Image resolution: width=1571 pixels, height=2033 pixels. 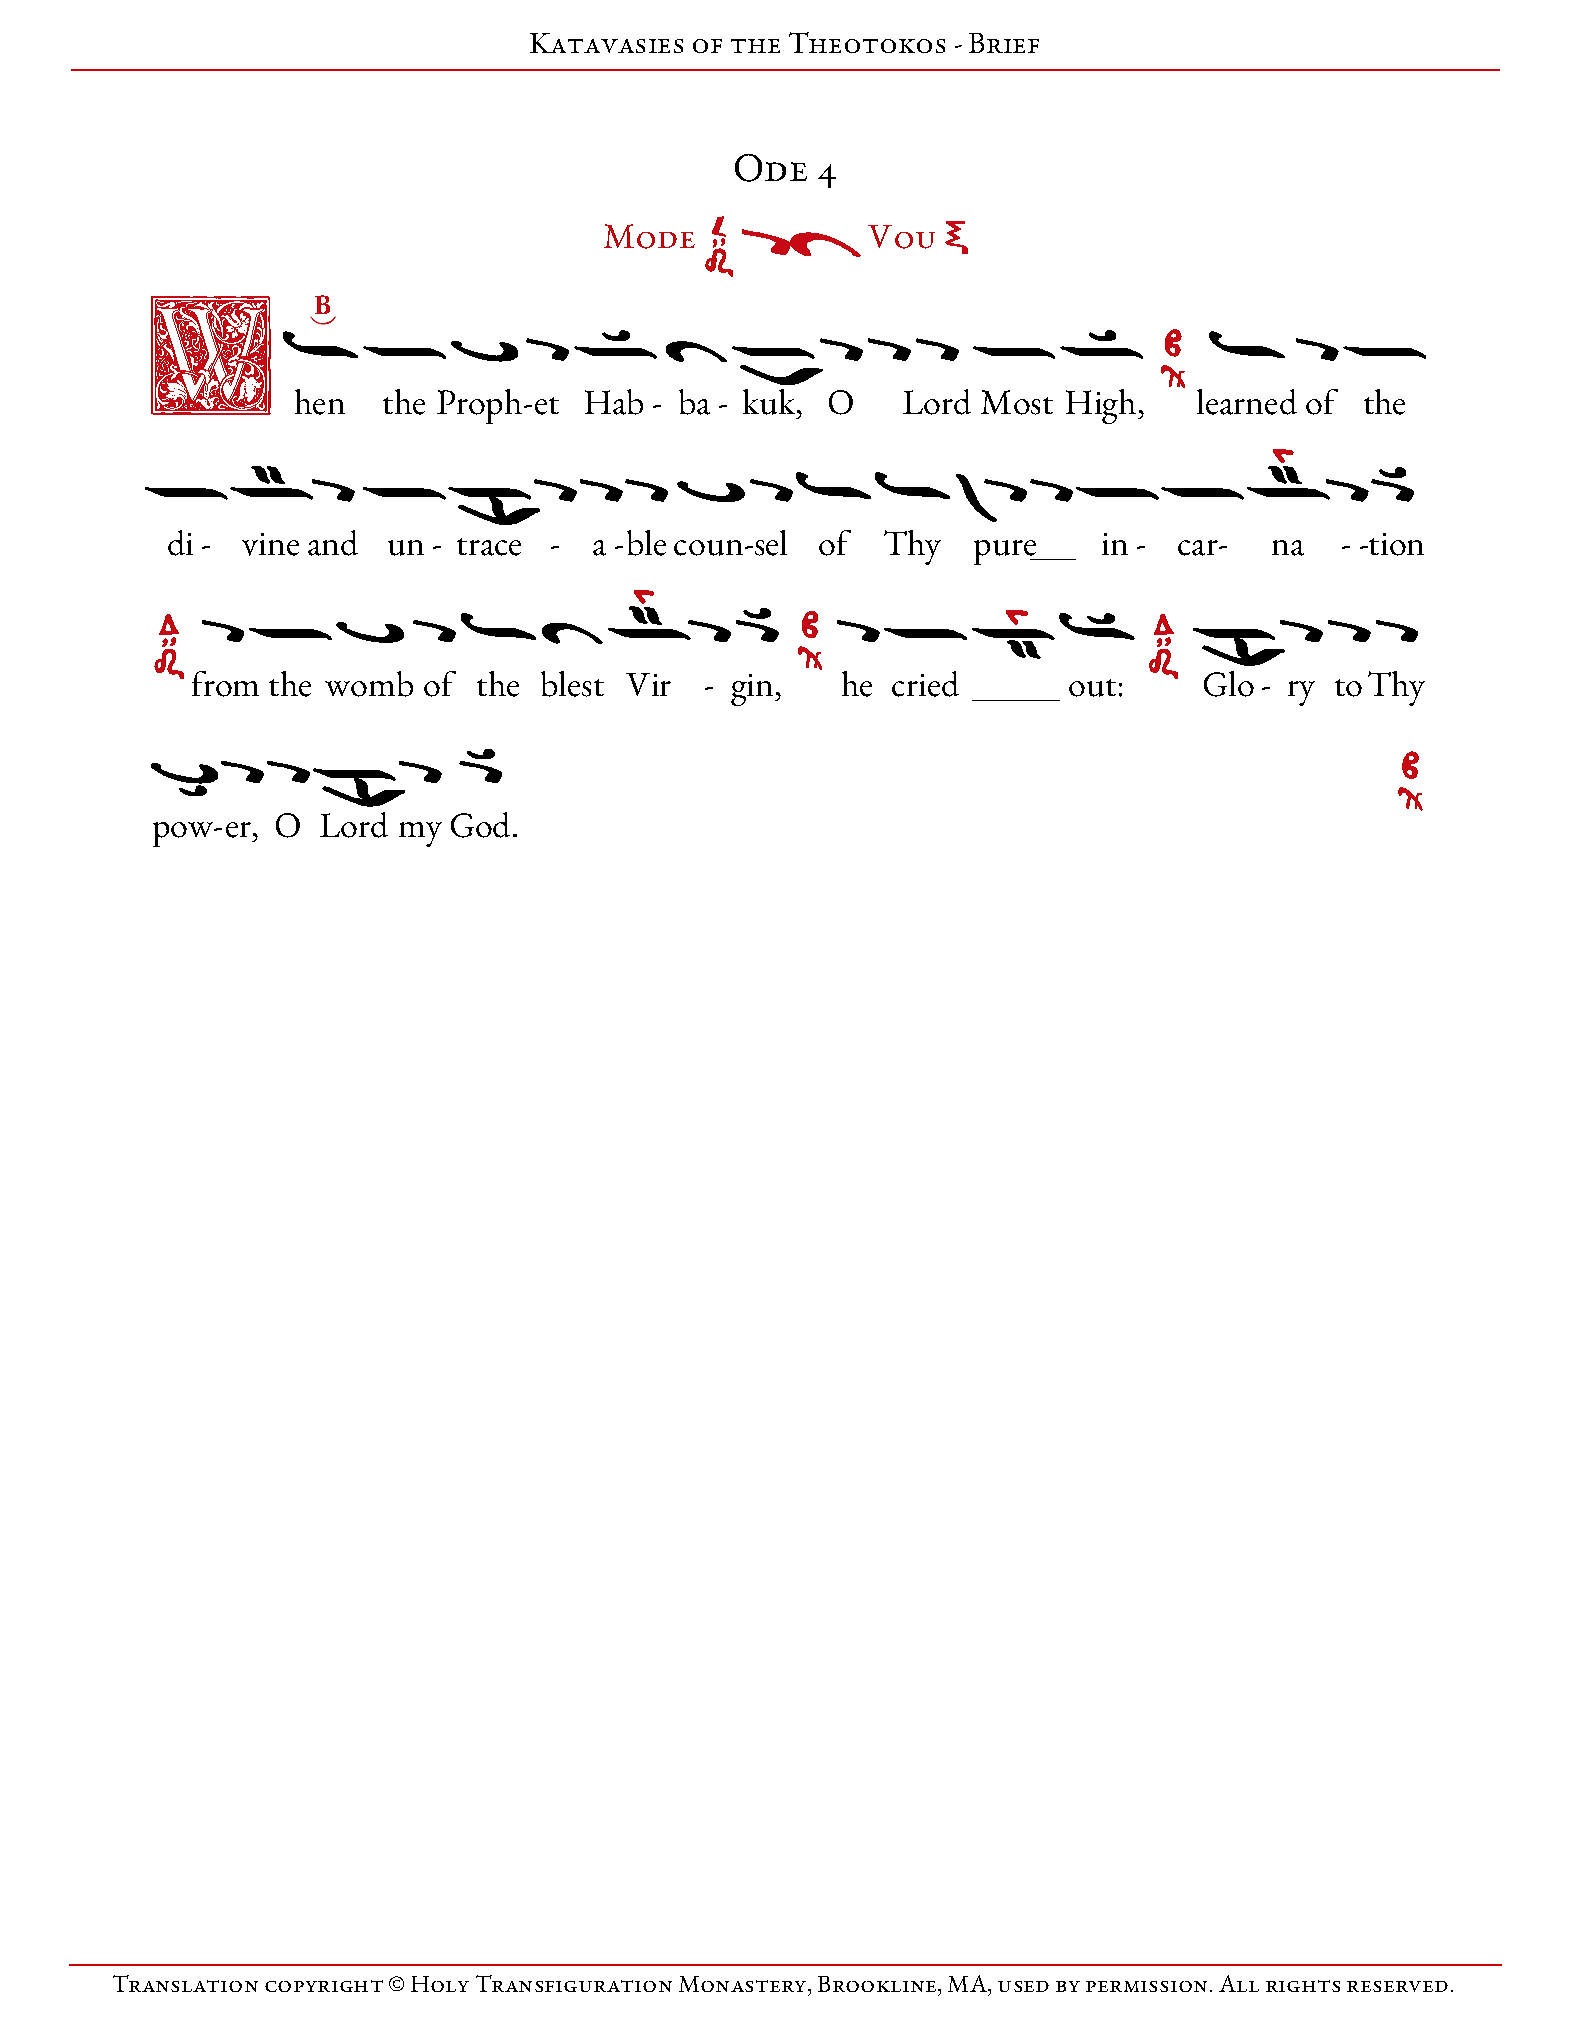 I want to click on Monastery, so click(x=744, y=1984).
